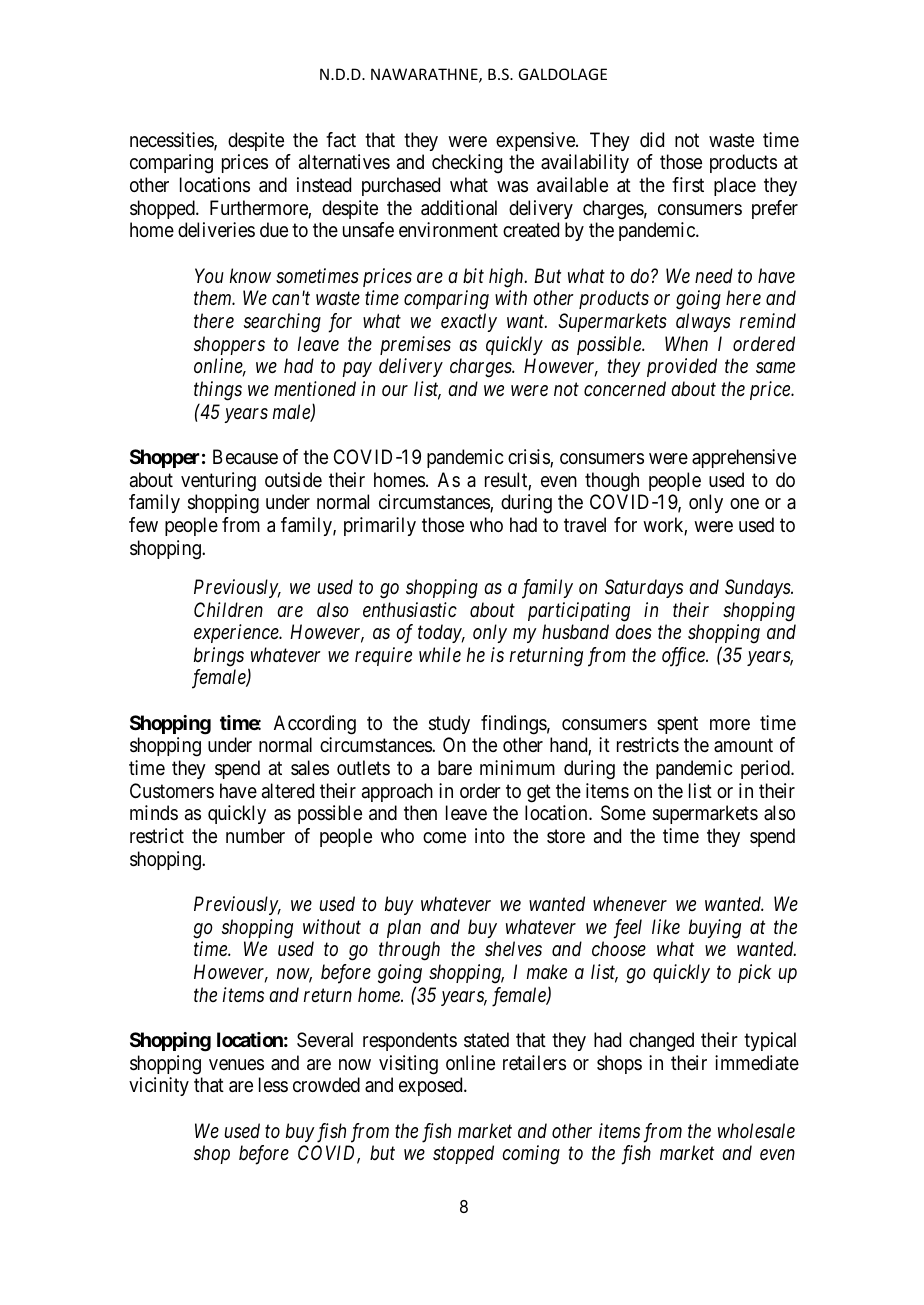 This image has height=1305, width=924. I want to click on stopped, so click(463, 1154).
